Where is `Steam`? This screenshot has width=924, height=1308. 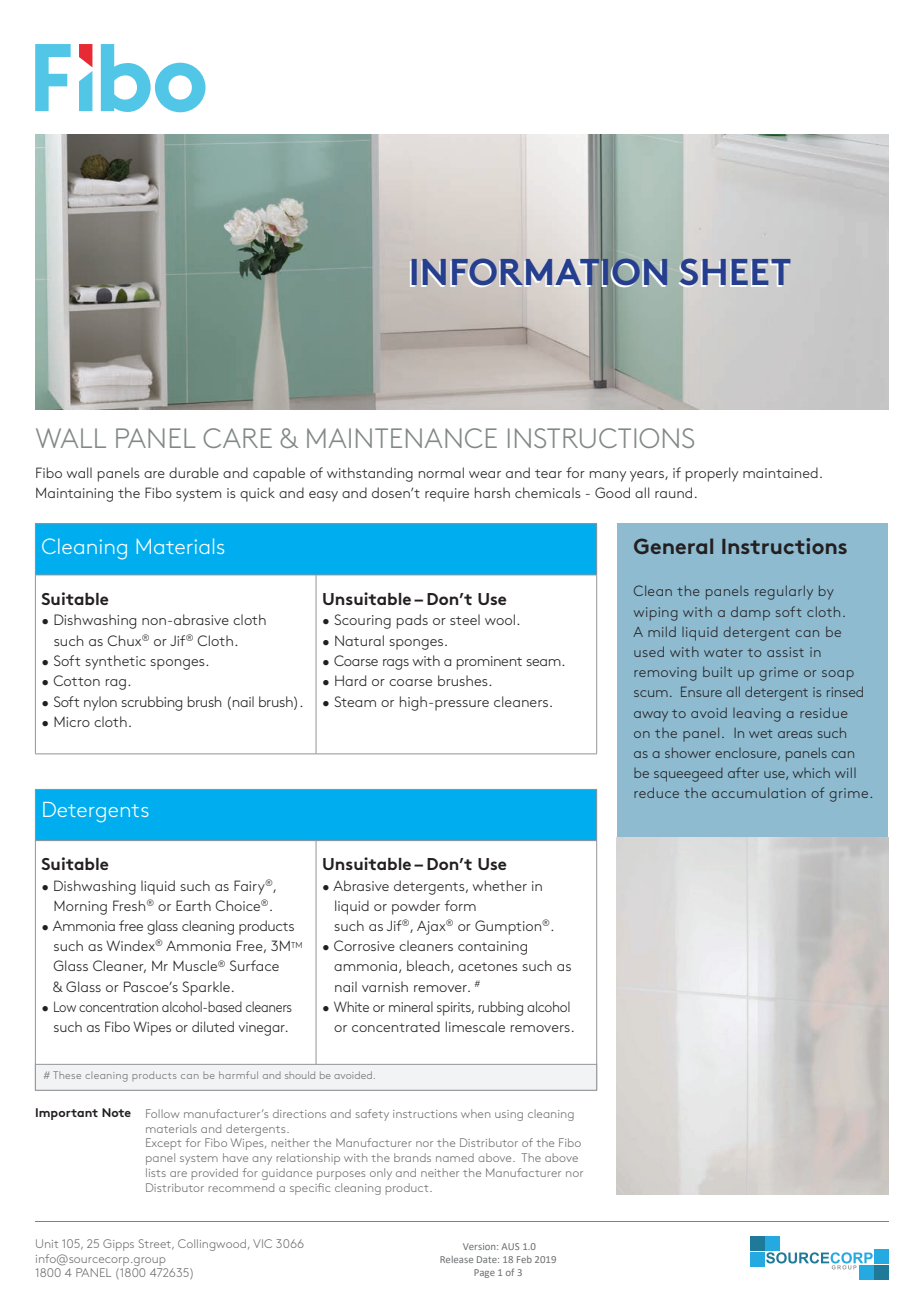 Steam is located at coordinates (355, 701).
